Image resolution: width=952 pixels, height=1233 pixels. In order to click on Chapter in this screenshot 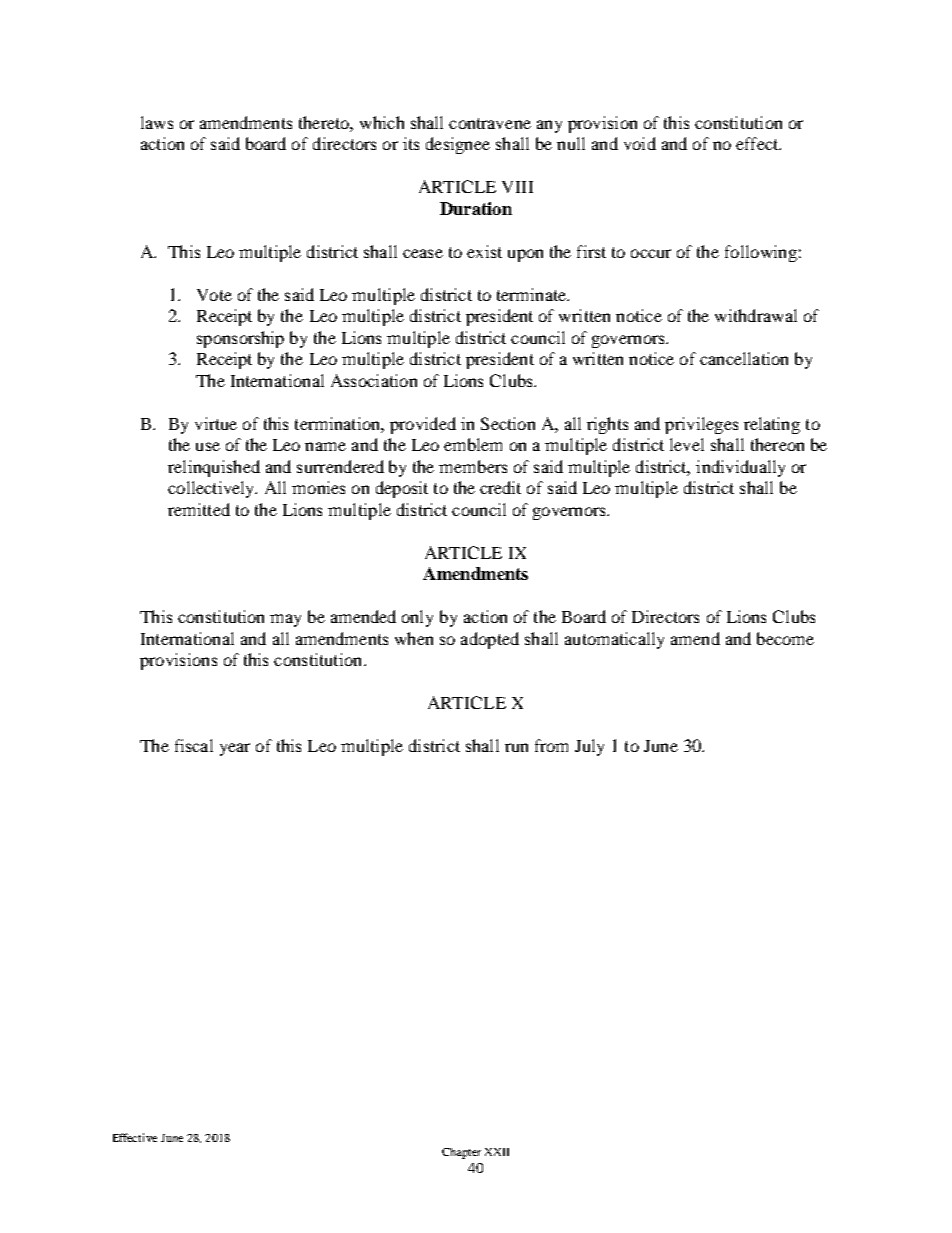, I will do `click(461, 1153)`.
